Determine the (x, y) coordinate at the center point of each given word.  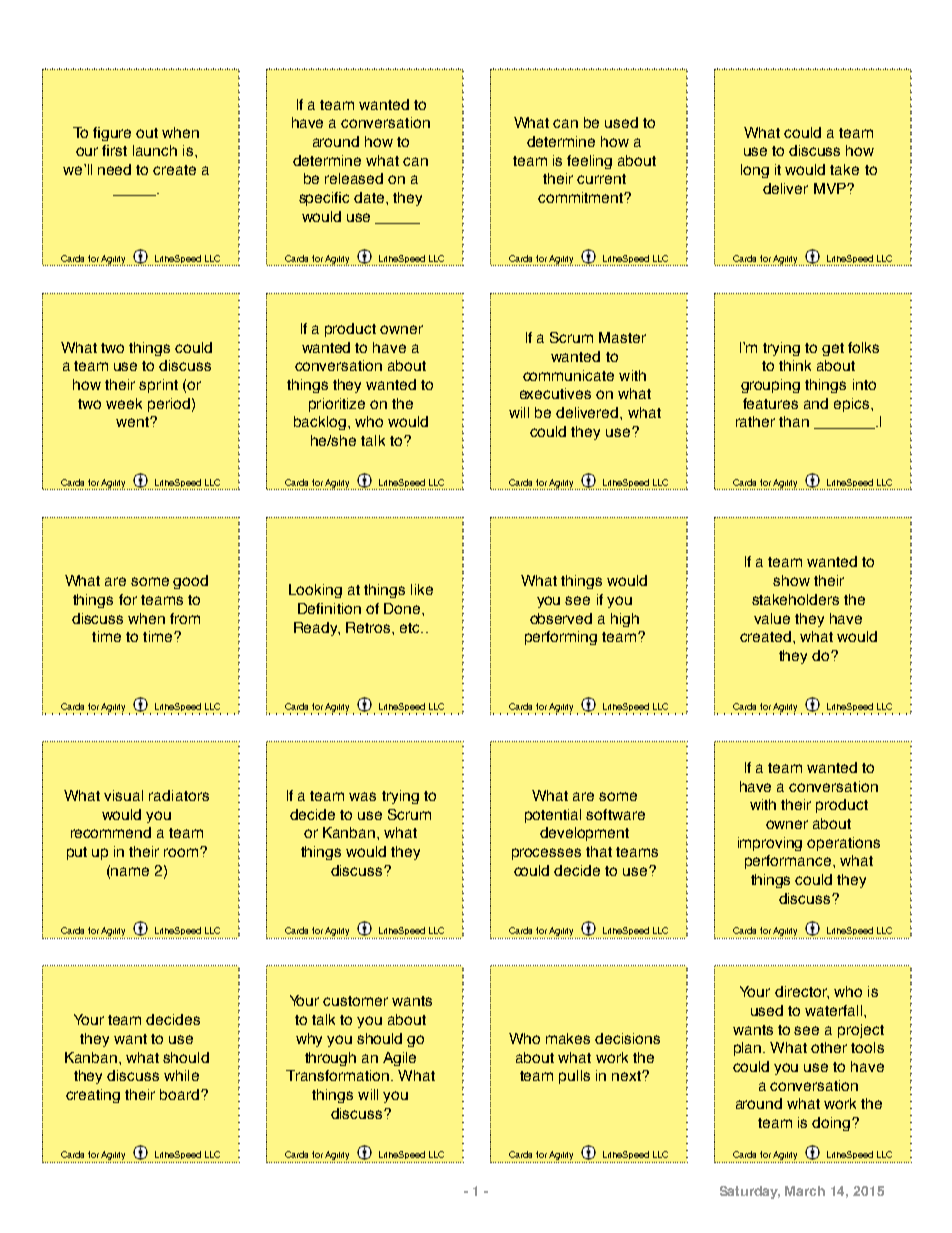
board (179, 1094)
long (755, 171)
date (370, 197)
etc (411, 628)
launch (155, 150)
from (185, 618)
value (772, 618)
